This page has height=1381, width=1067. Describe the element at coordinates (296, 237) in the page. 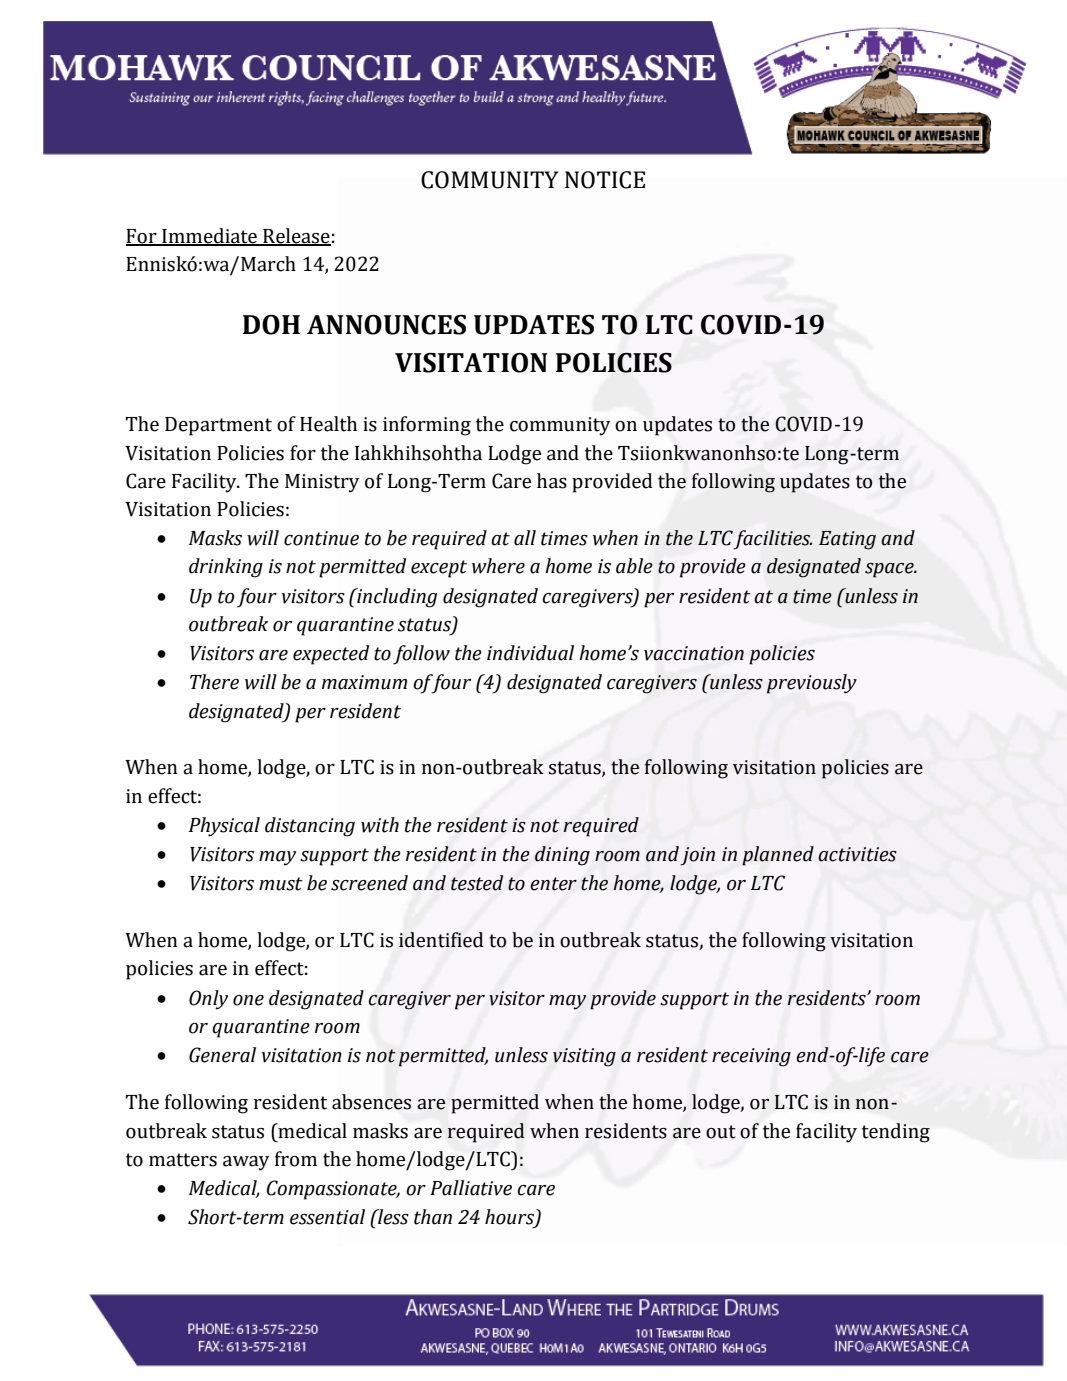

I see `Release` at that location.
